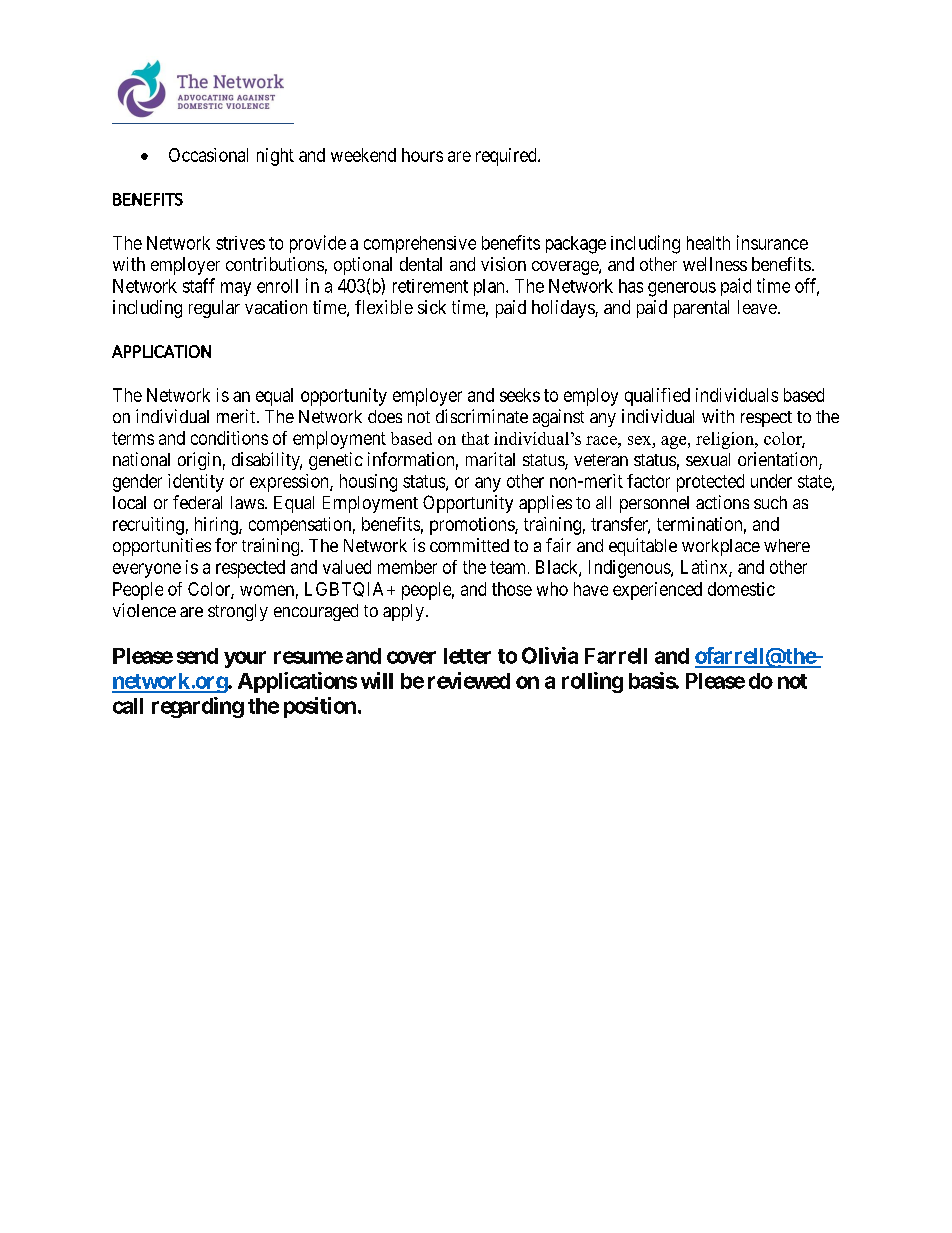  I want to click on hiring, so click(217, 526).
